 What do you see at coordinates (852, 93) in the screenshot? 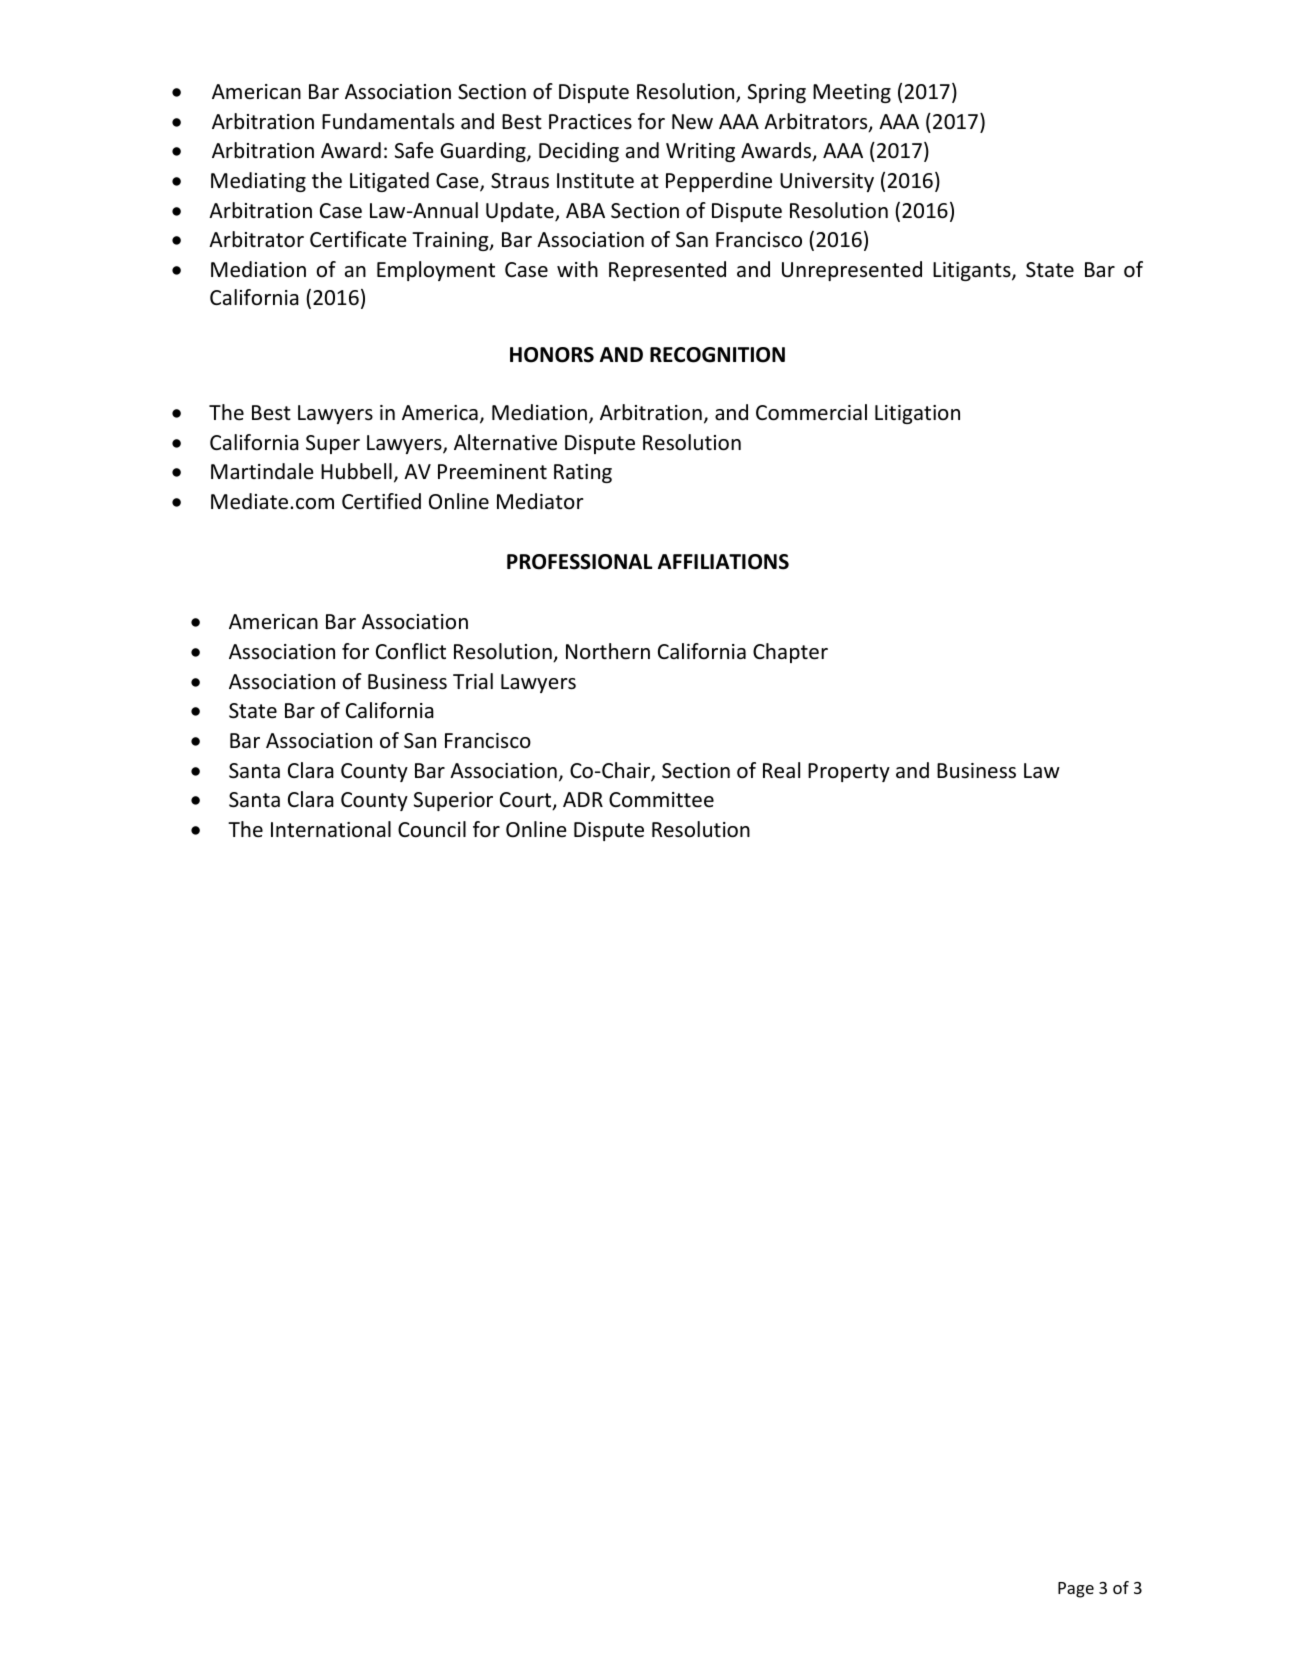
I see `Meeting` at bounding box center [852, 93].
